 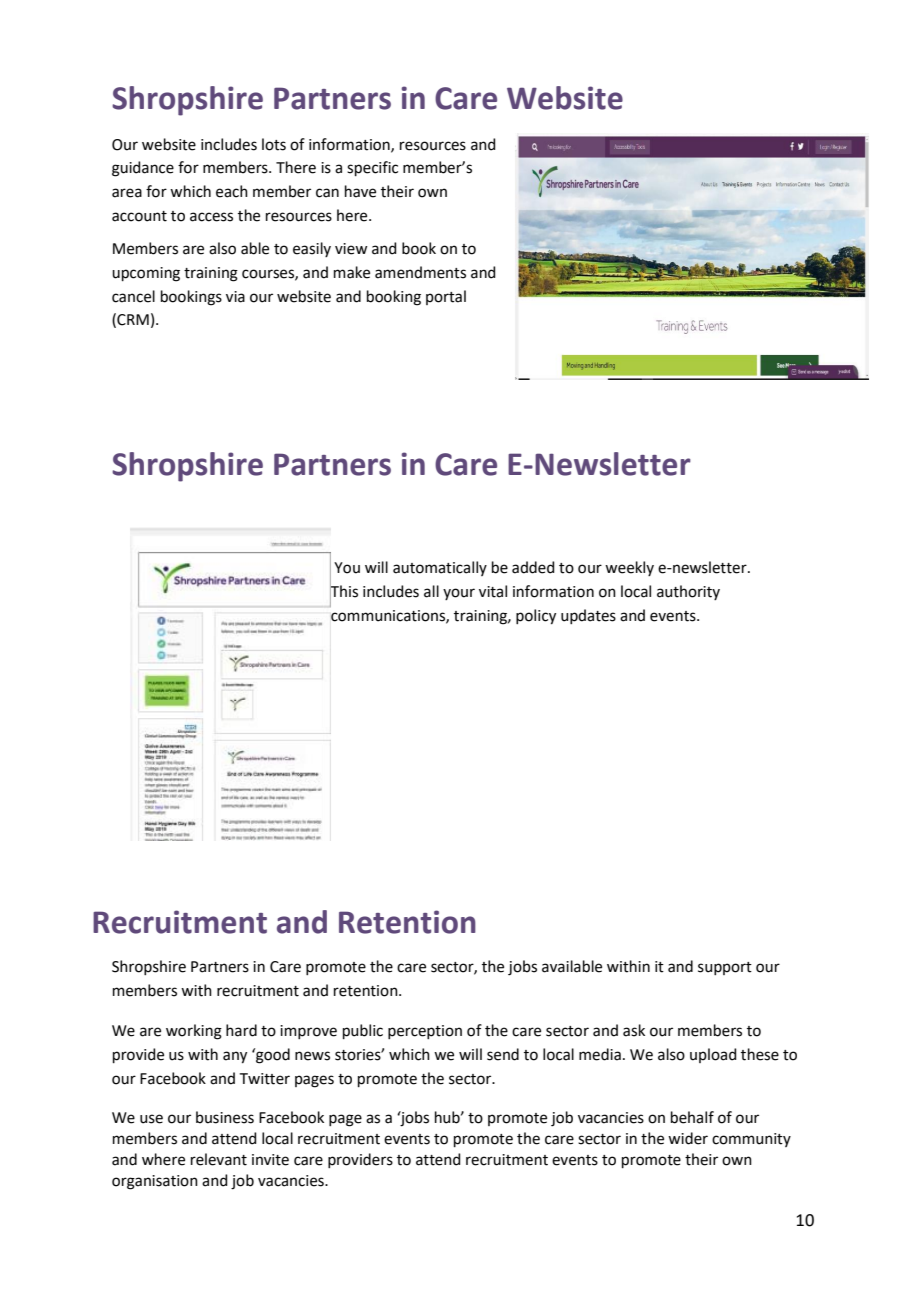 I want to click on each, so click(x=232, y=191).
